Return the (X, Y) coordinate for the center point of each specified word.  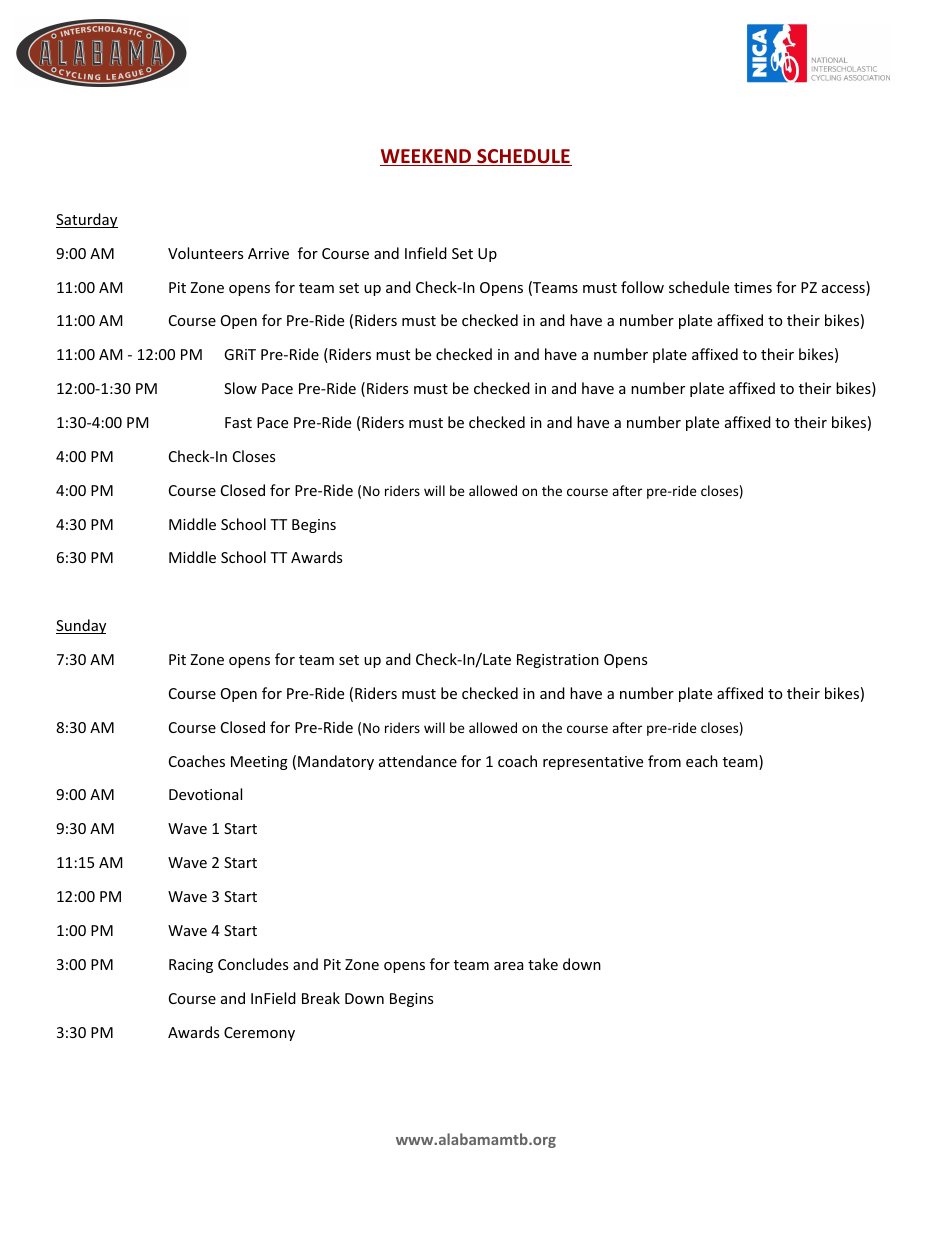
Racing (191, 966)
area (508, 966)
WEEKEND (427, 157)
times (753, 287)
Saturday (87, 220)
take (543, 964)
